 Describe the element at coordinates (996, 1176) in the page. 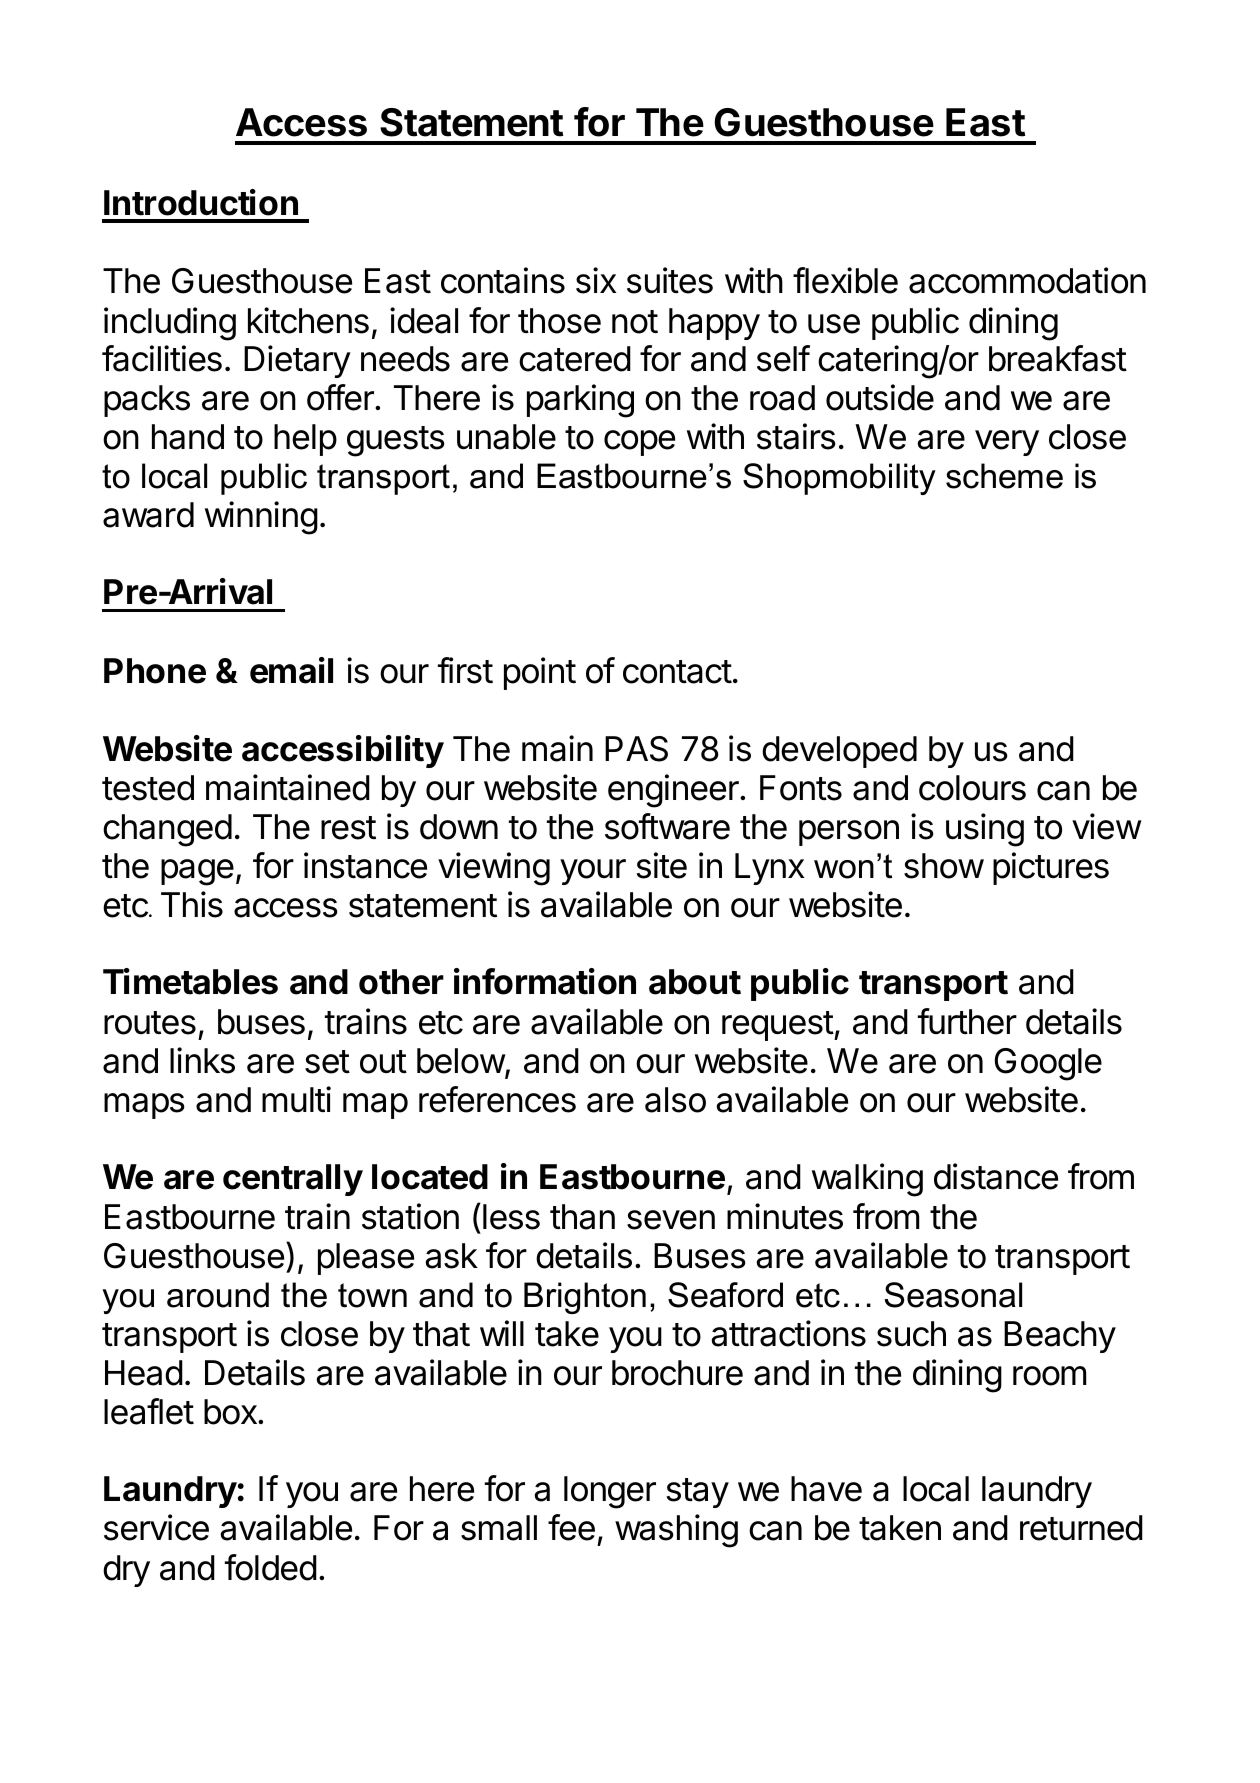

I see `distance` at that location.
